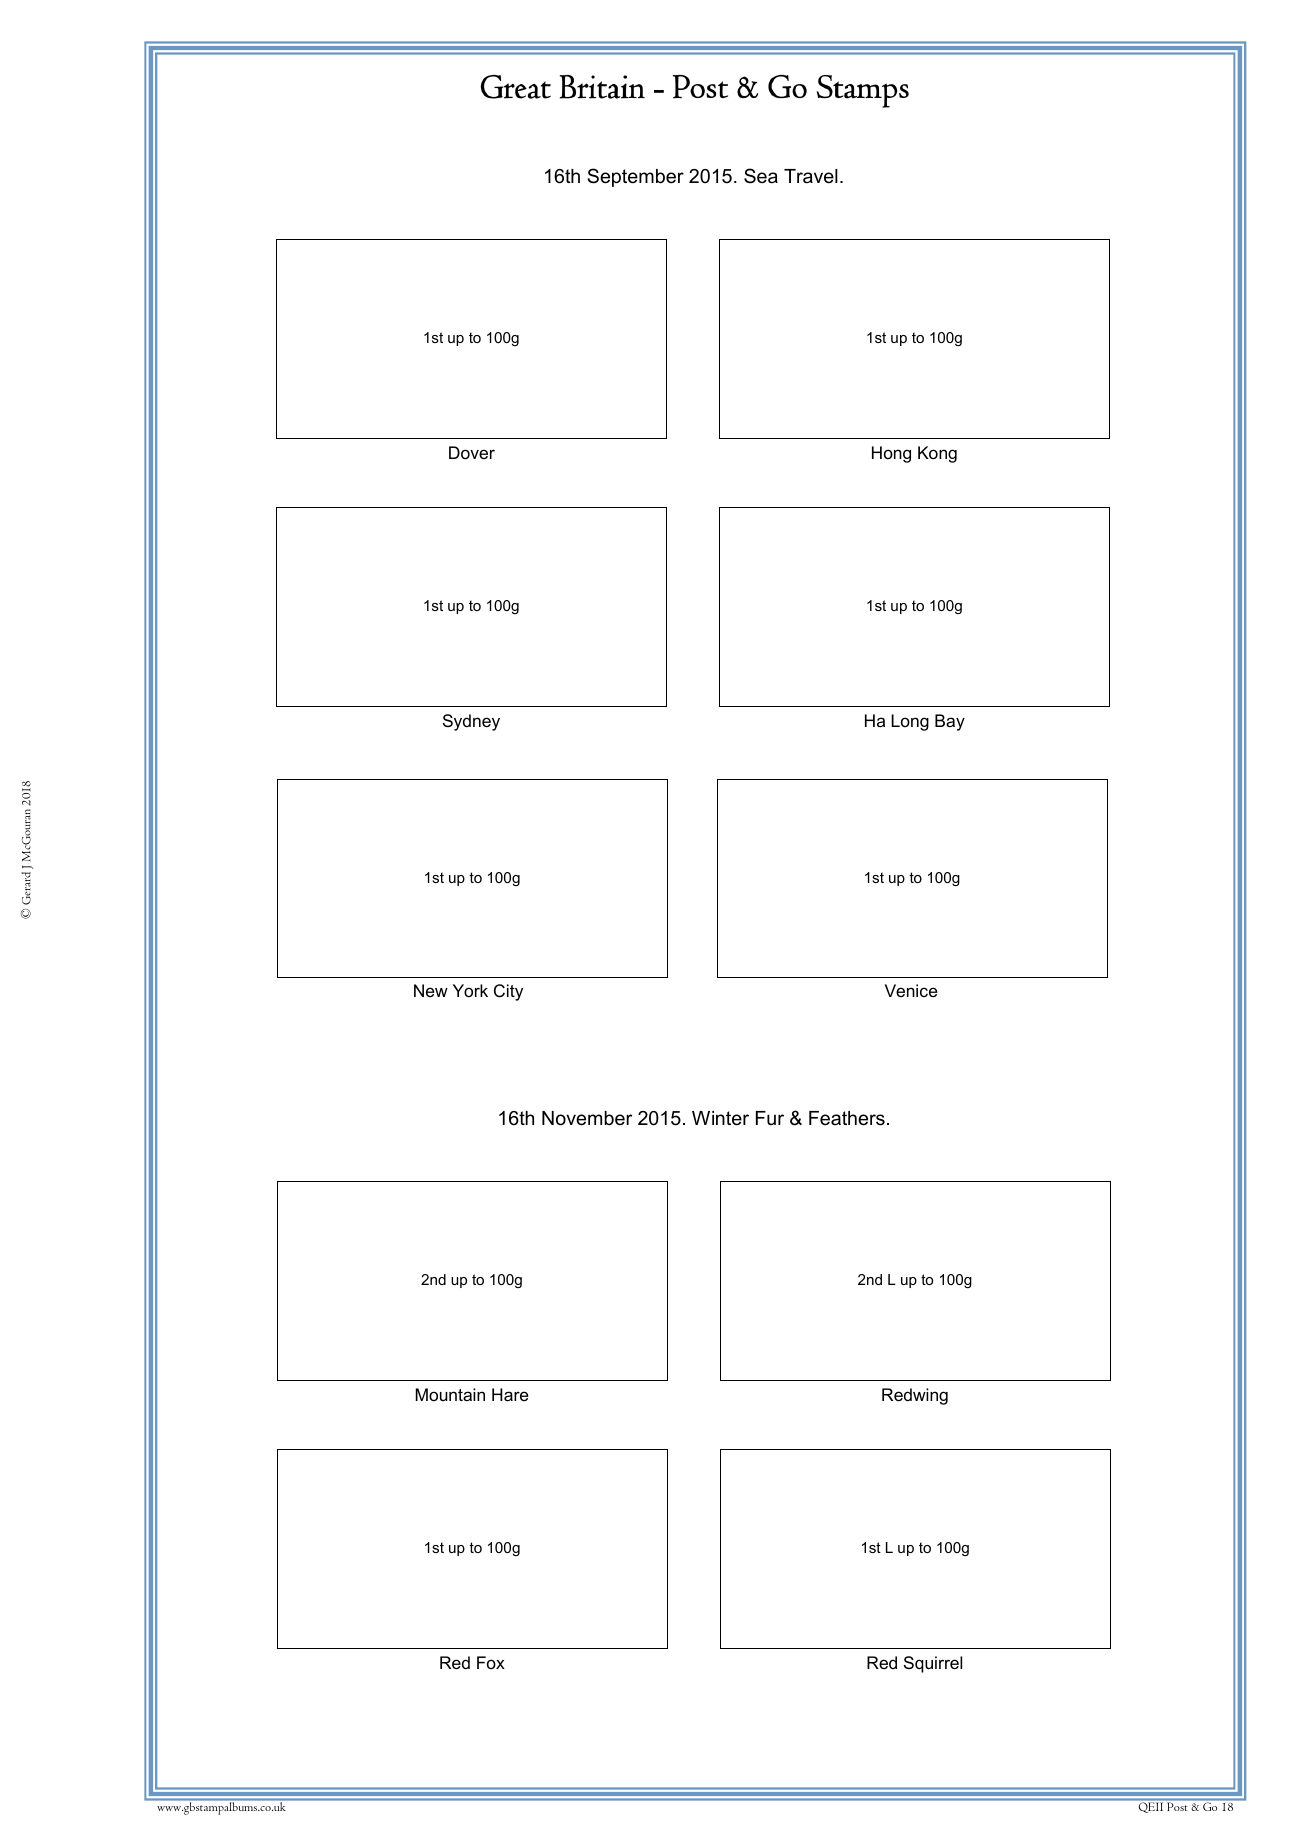 This screenshot has height=1842, width=1302. Describe the element at coordinates (635, 177) in the screenshot. I see `September` at that location.
